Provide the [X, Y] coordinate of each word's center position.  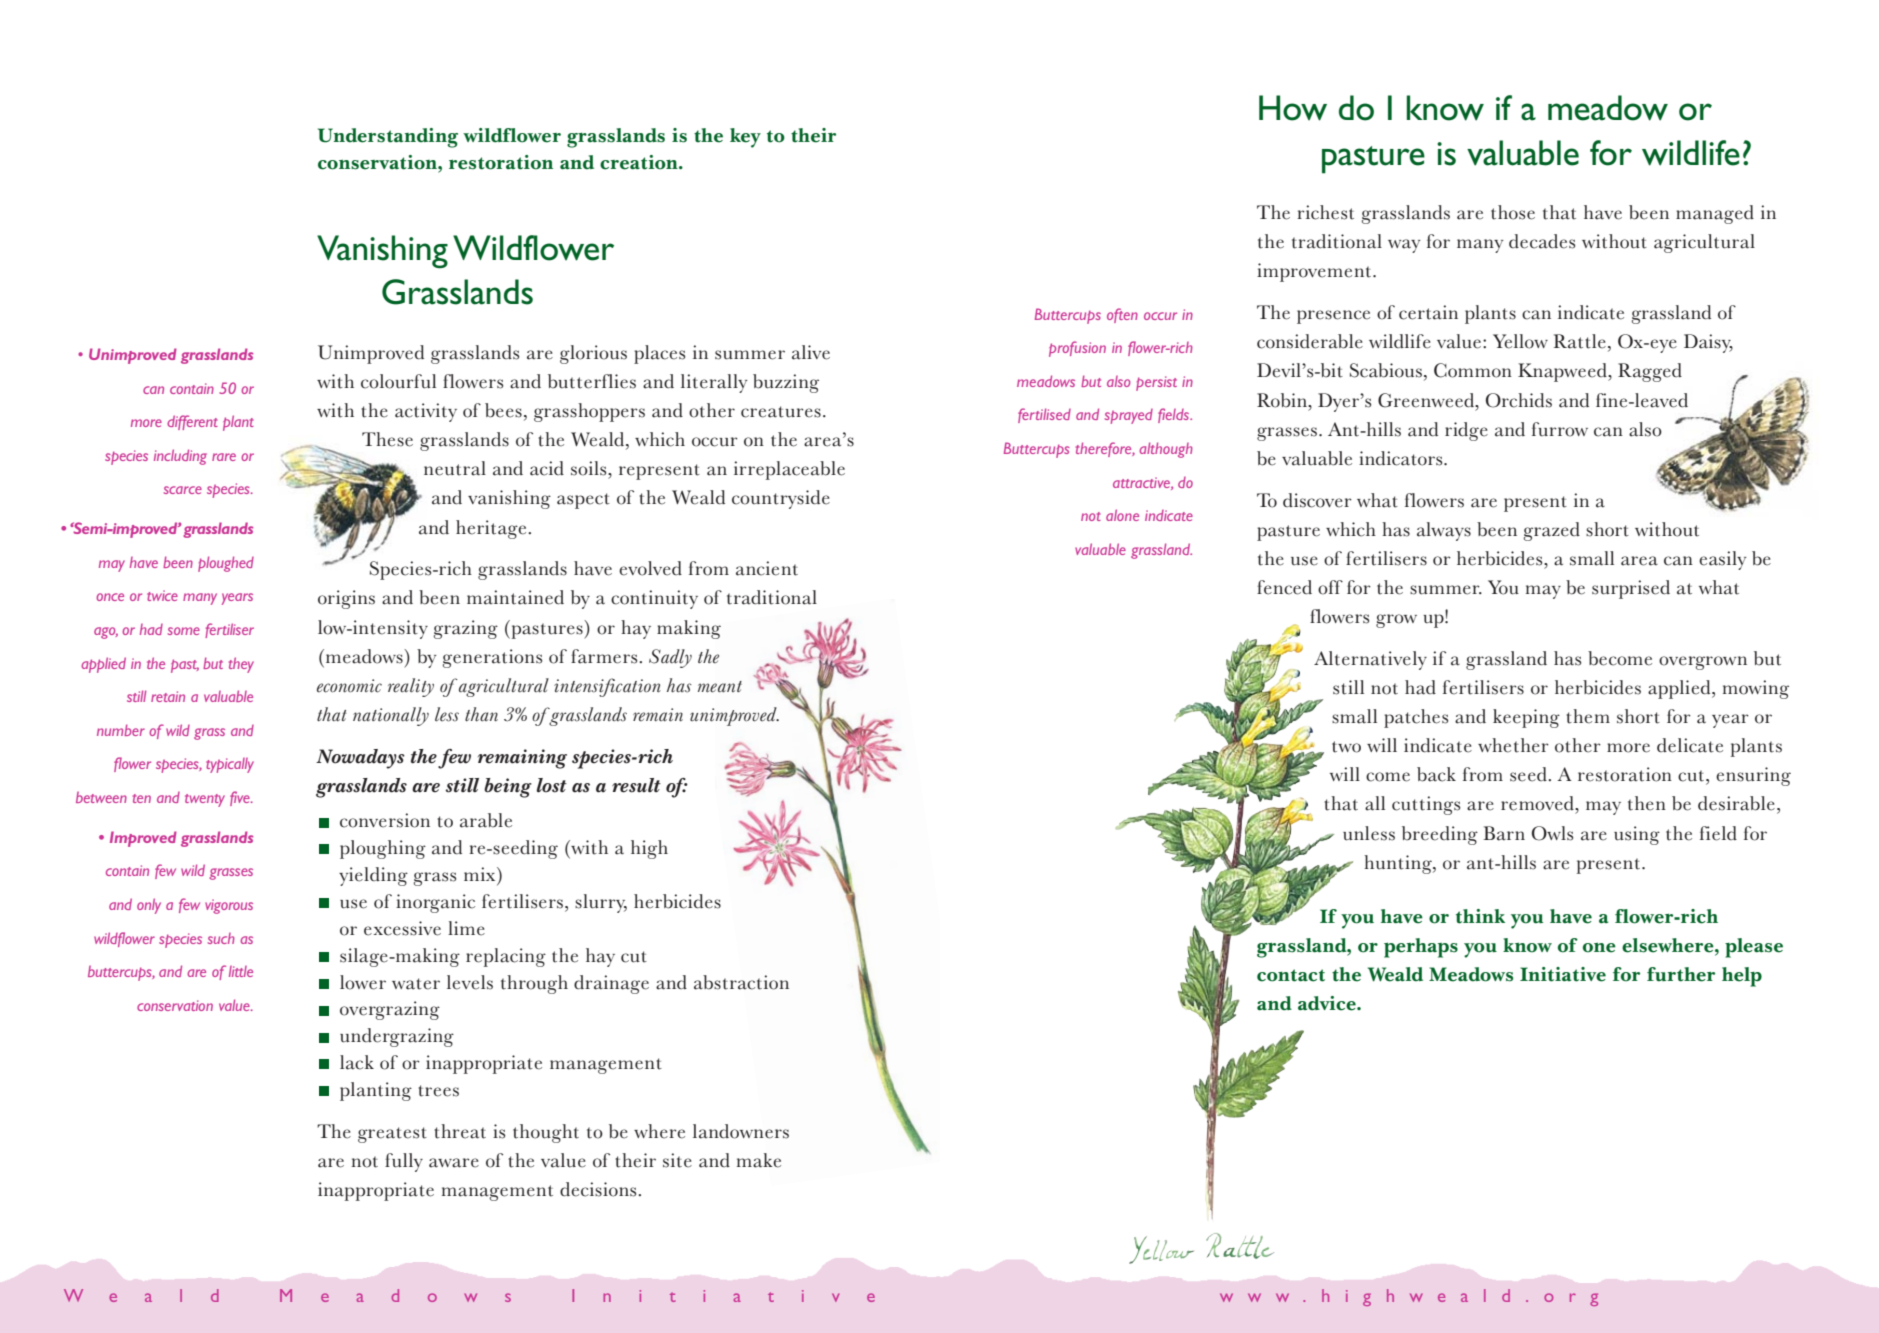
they [241, 665]
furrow [1560, 429]
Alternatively [1370, 660]
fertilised [1044, 415]
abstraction [741, 982]
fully [404, 1162]
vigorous [229, 906]
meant [720, 687]
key [745, 138]
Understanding [388, 138]
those [1513, 212]
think [1480, 916]
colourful [398, 381]
